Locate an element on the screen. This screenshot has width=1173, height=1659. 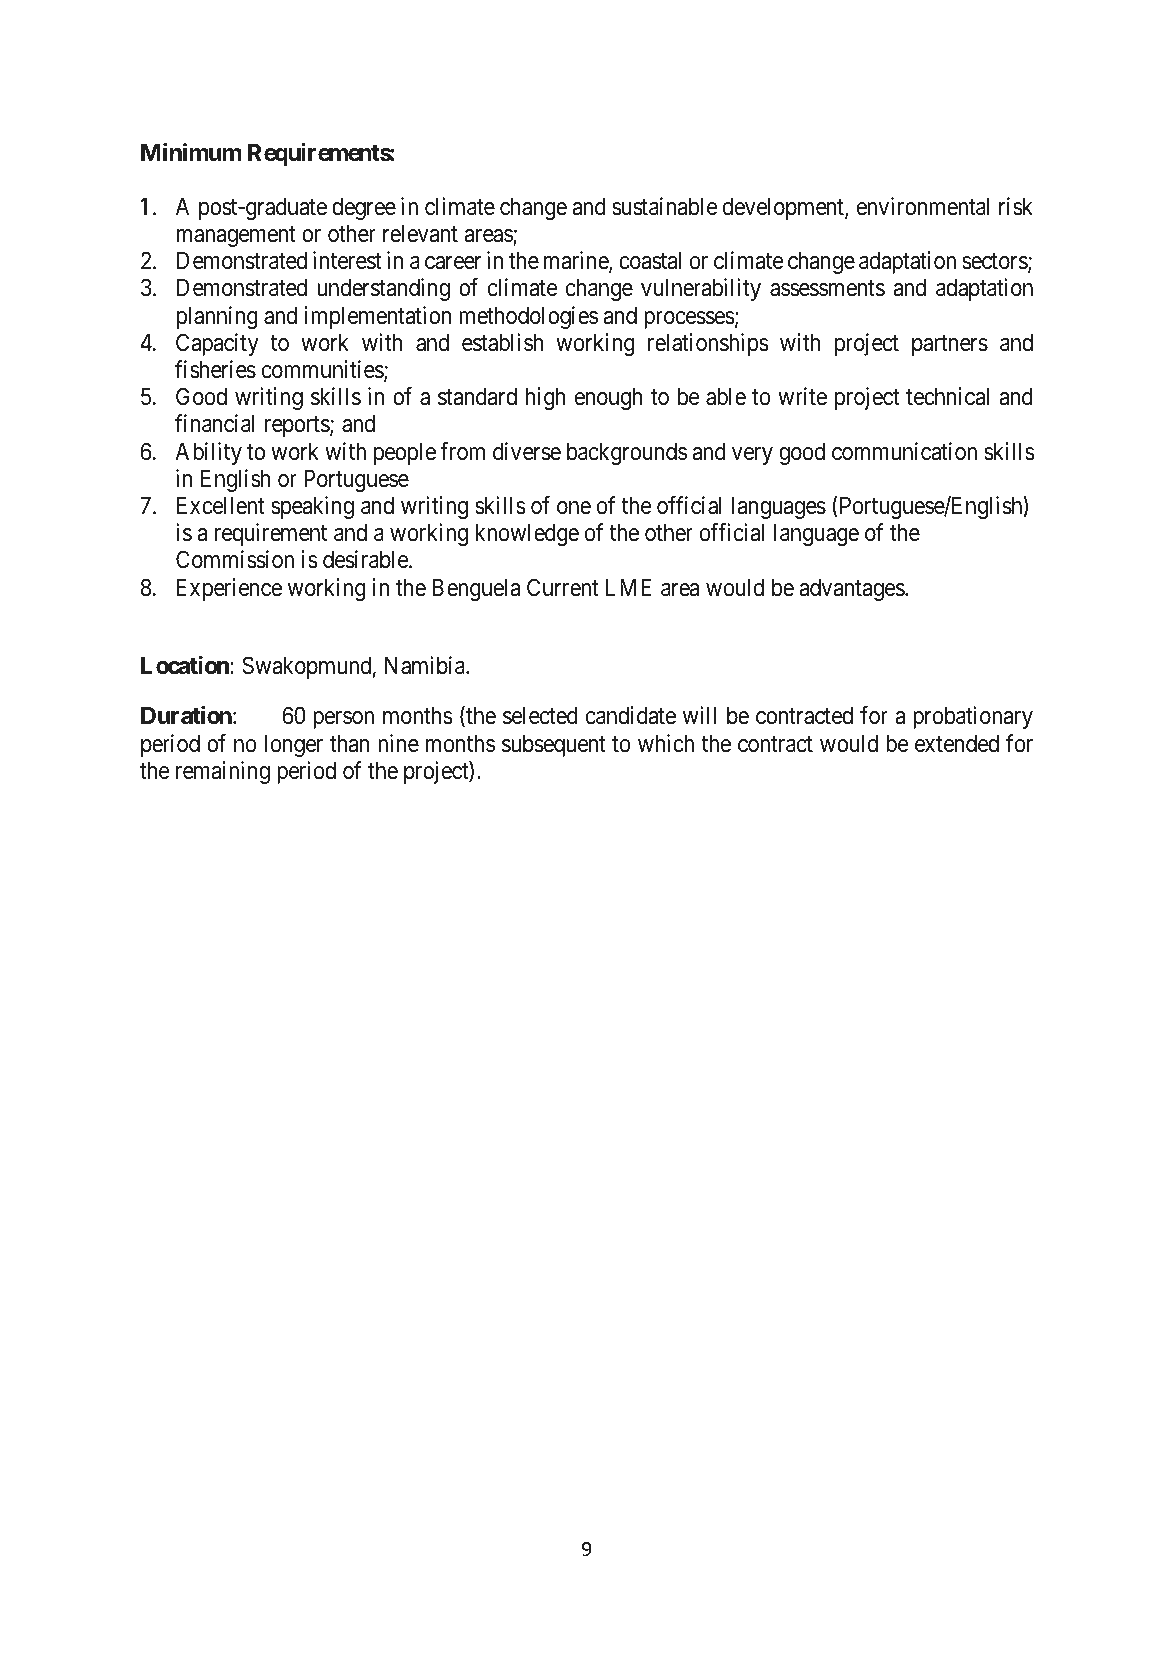
marine is located at coordinates (577, 261).
